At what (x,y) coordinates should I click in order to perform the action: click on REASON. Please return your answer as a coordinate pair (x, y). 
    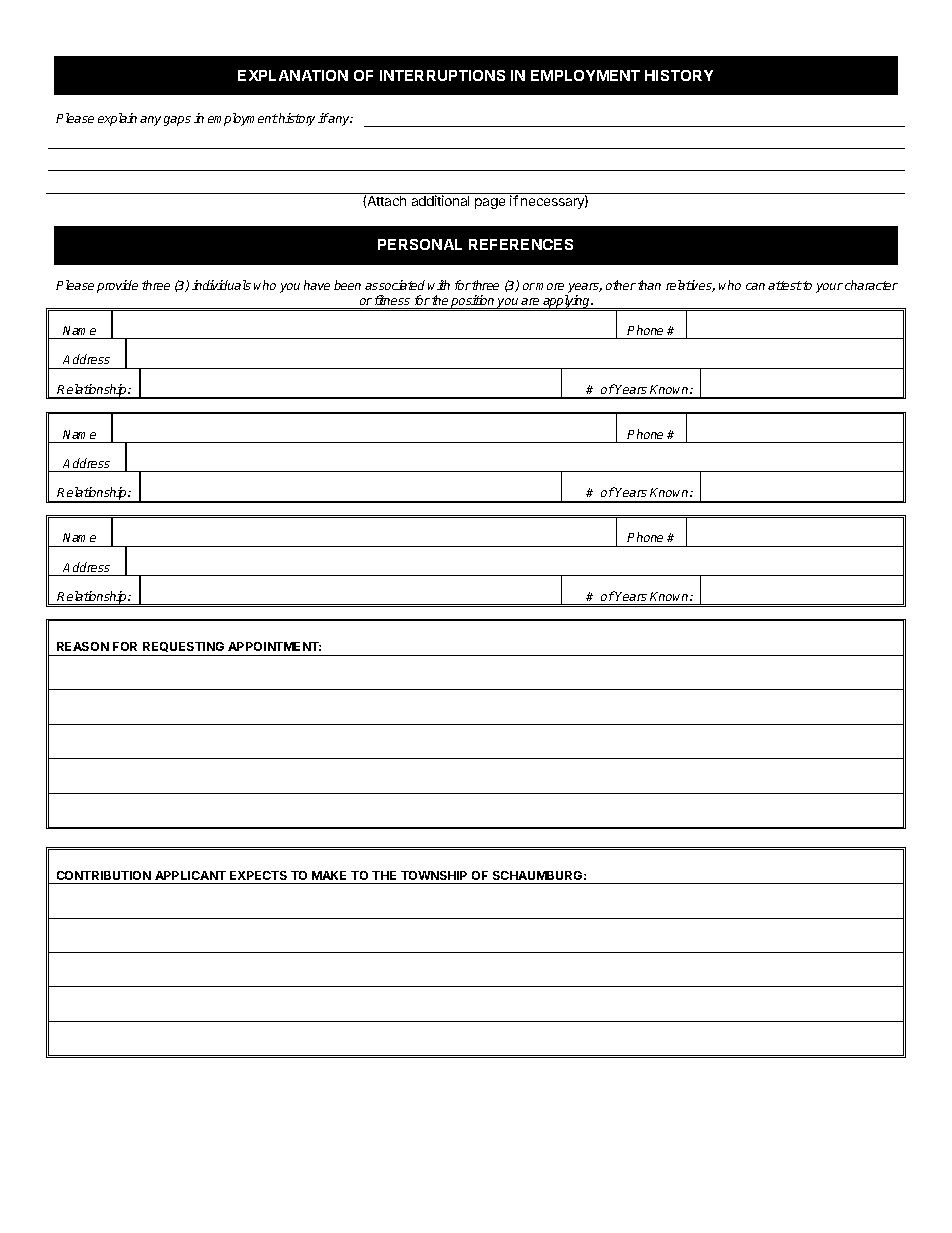
    Looking at the image, I should click on (83, 646).
